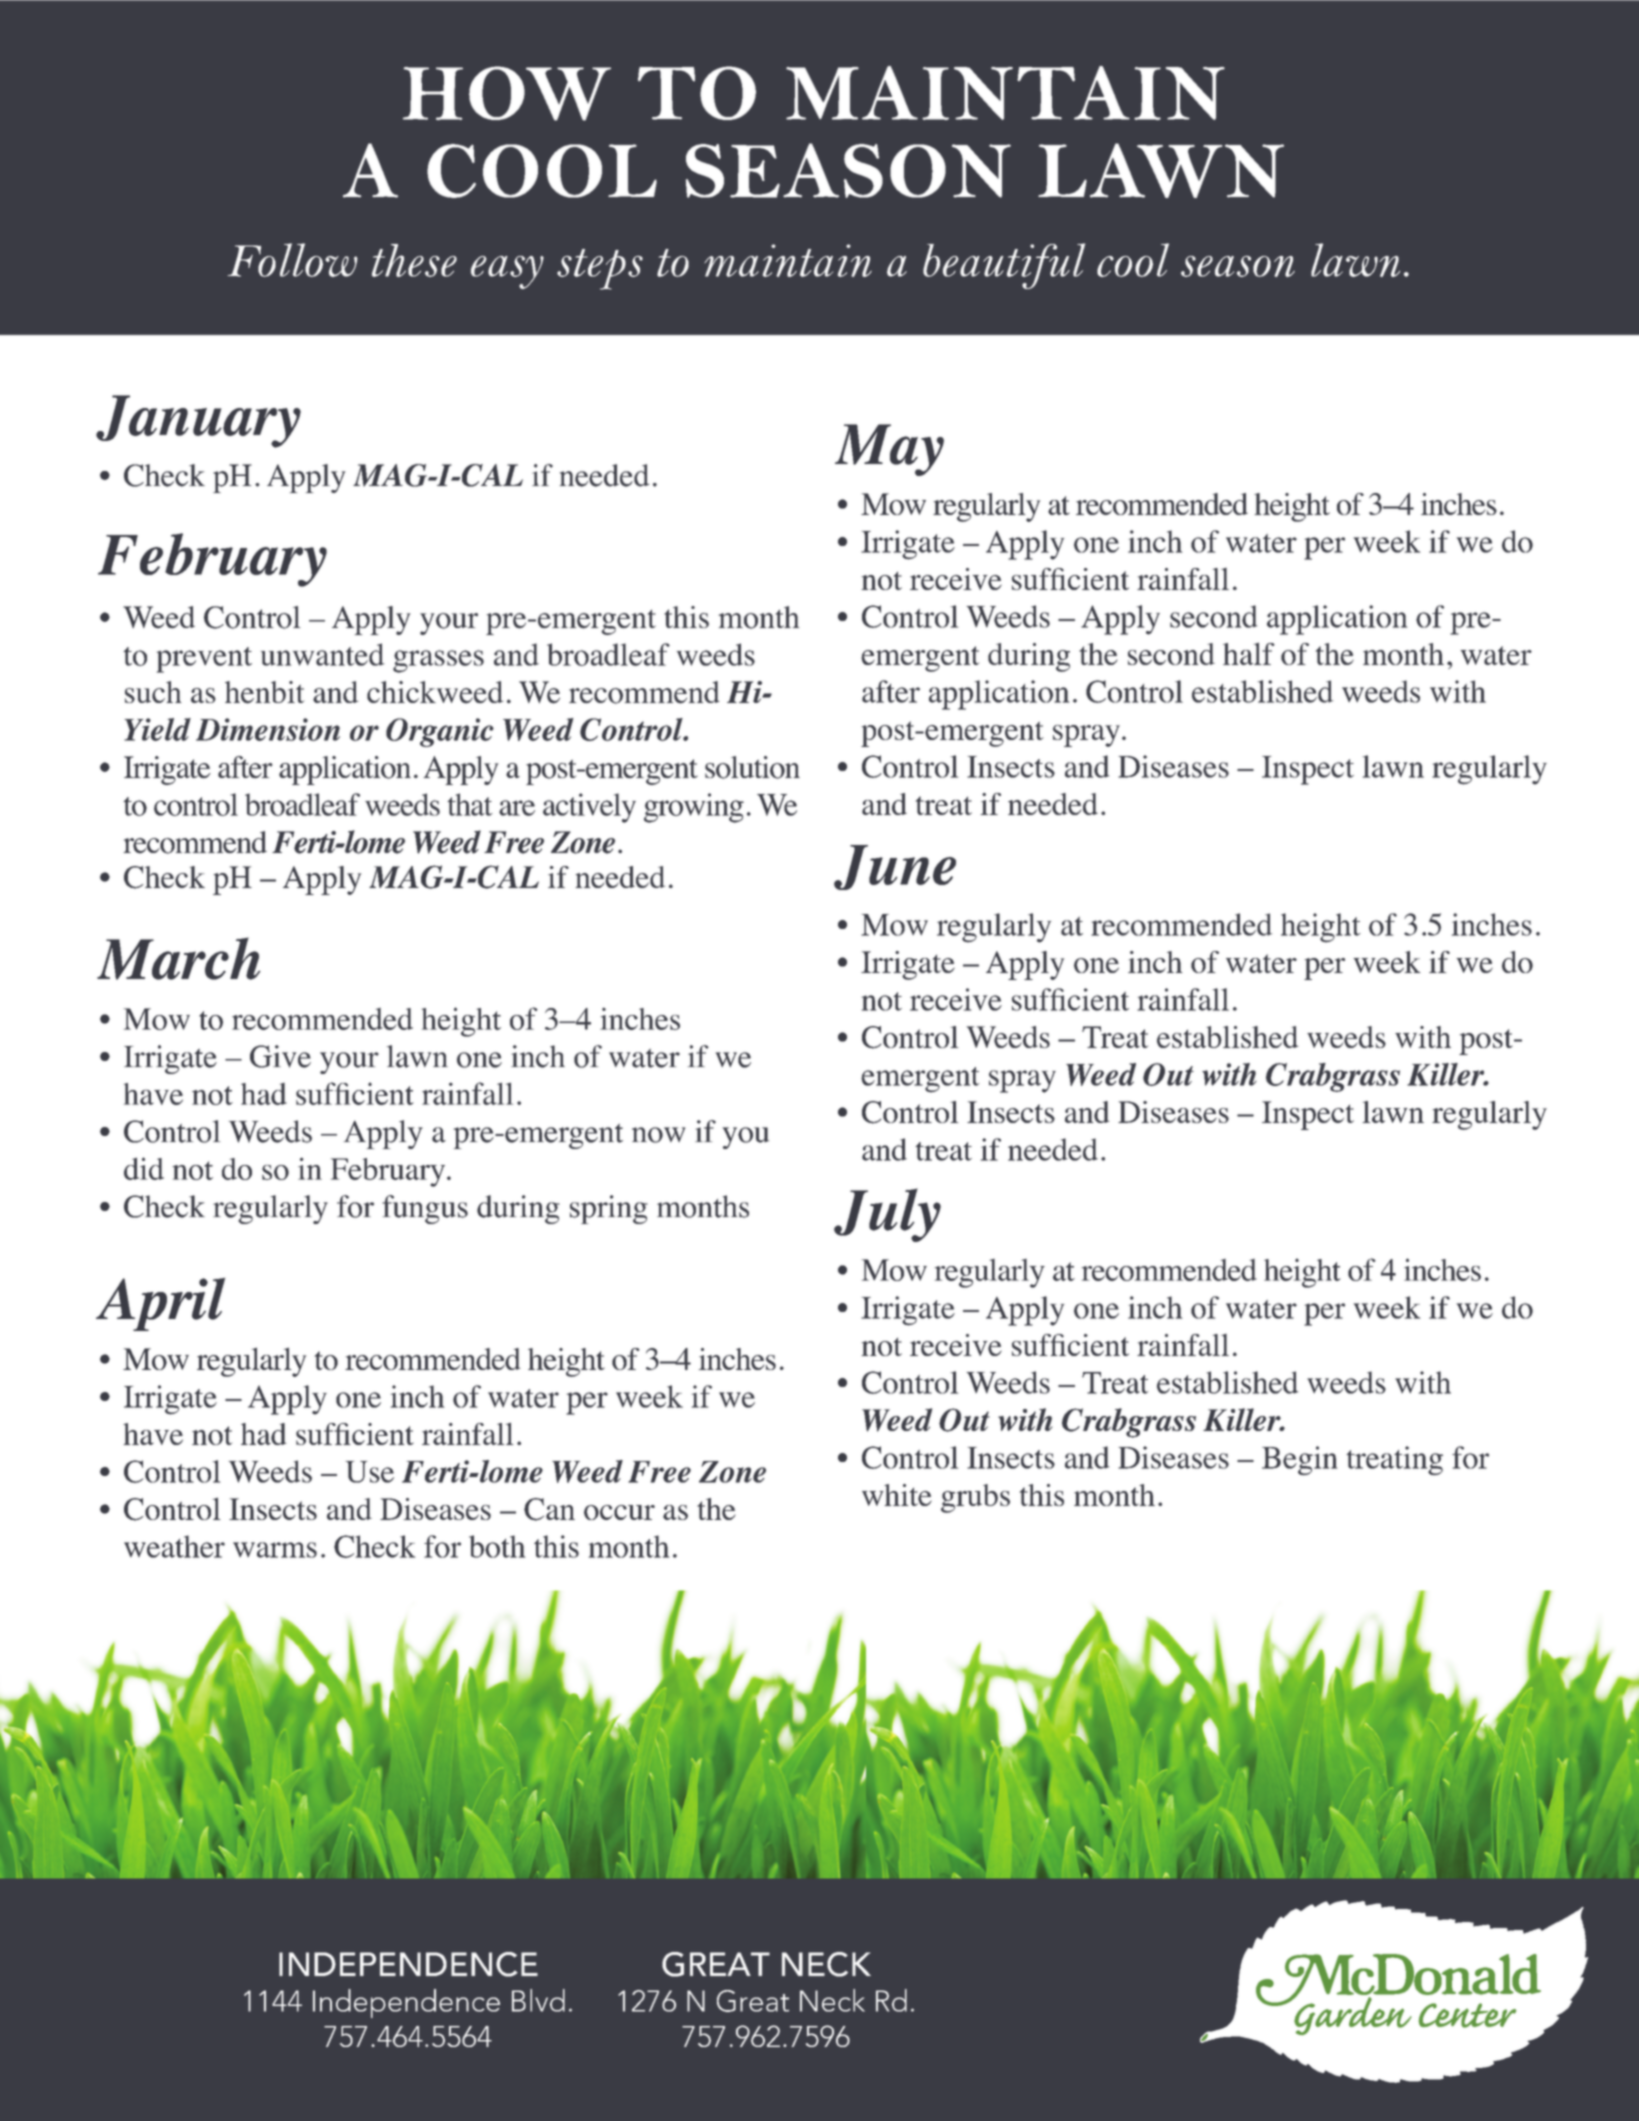 The width and height of the screenshot is (1639, 2121). Describe the element at coordinates (658, 1135) in the screenshot. I see `now` at that location.
